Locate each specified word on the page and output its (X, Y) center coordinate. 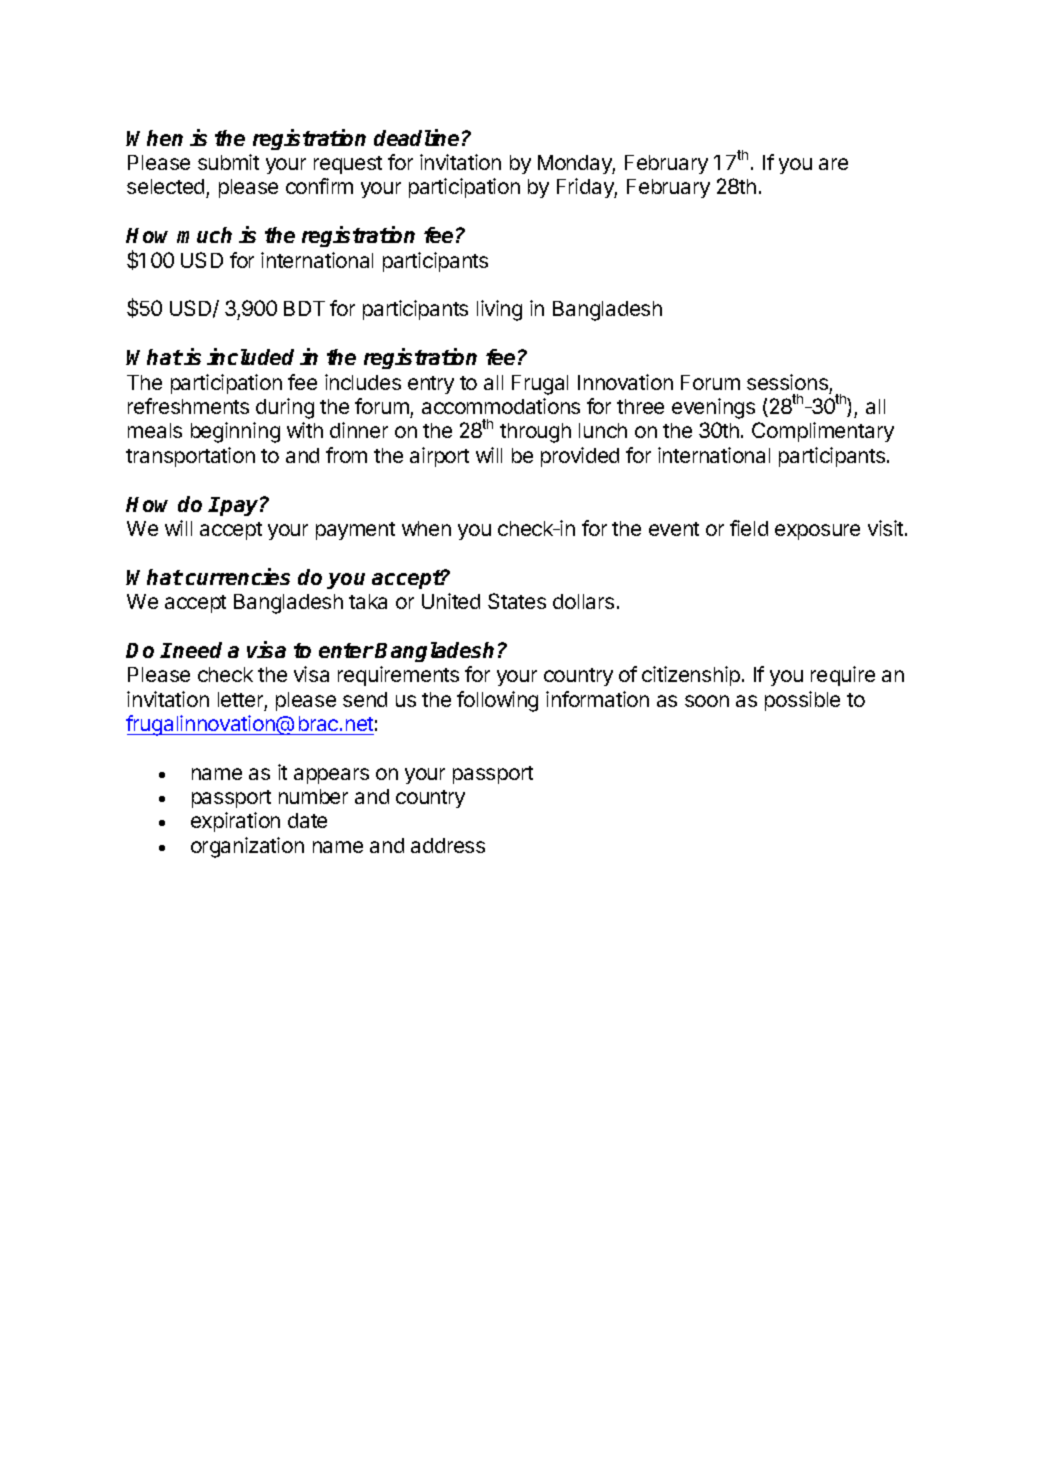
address (448, 845)
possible (802, 701)
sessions (787, 382)
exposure (817, 532)
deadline (416, 137)
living (499, 310)
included (250, 356)
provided (580, 457)
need (197, 650)
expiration (235, 822)
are (833, 164)
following (497, 701)
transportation (190, 457)
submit (228, 162)
